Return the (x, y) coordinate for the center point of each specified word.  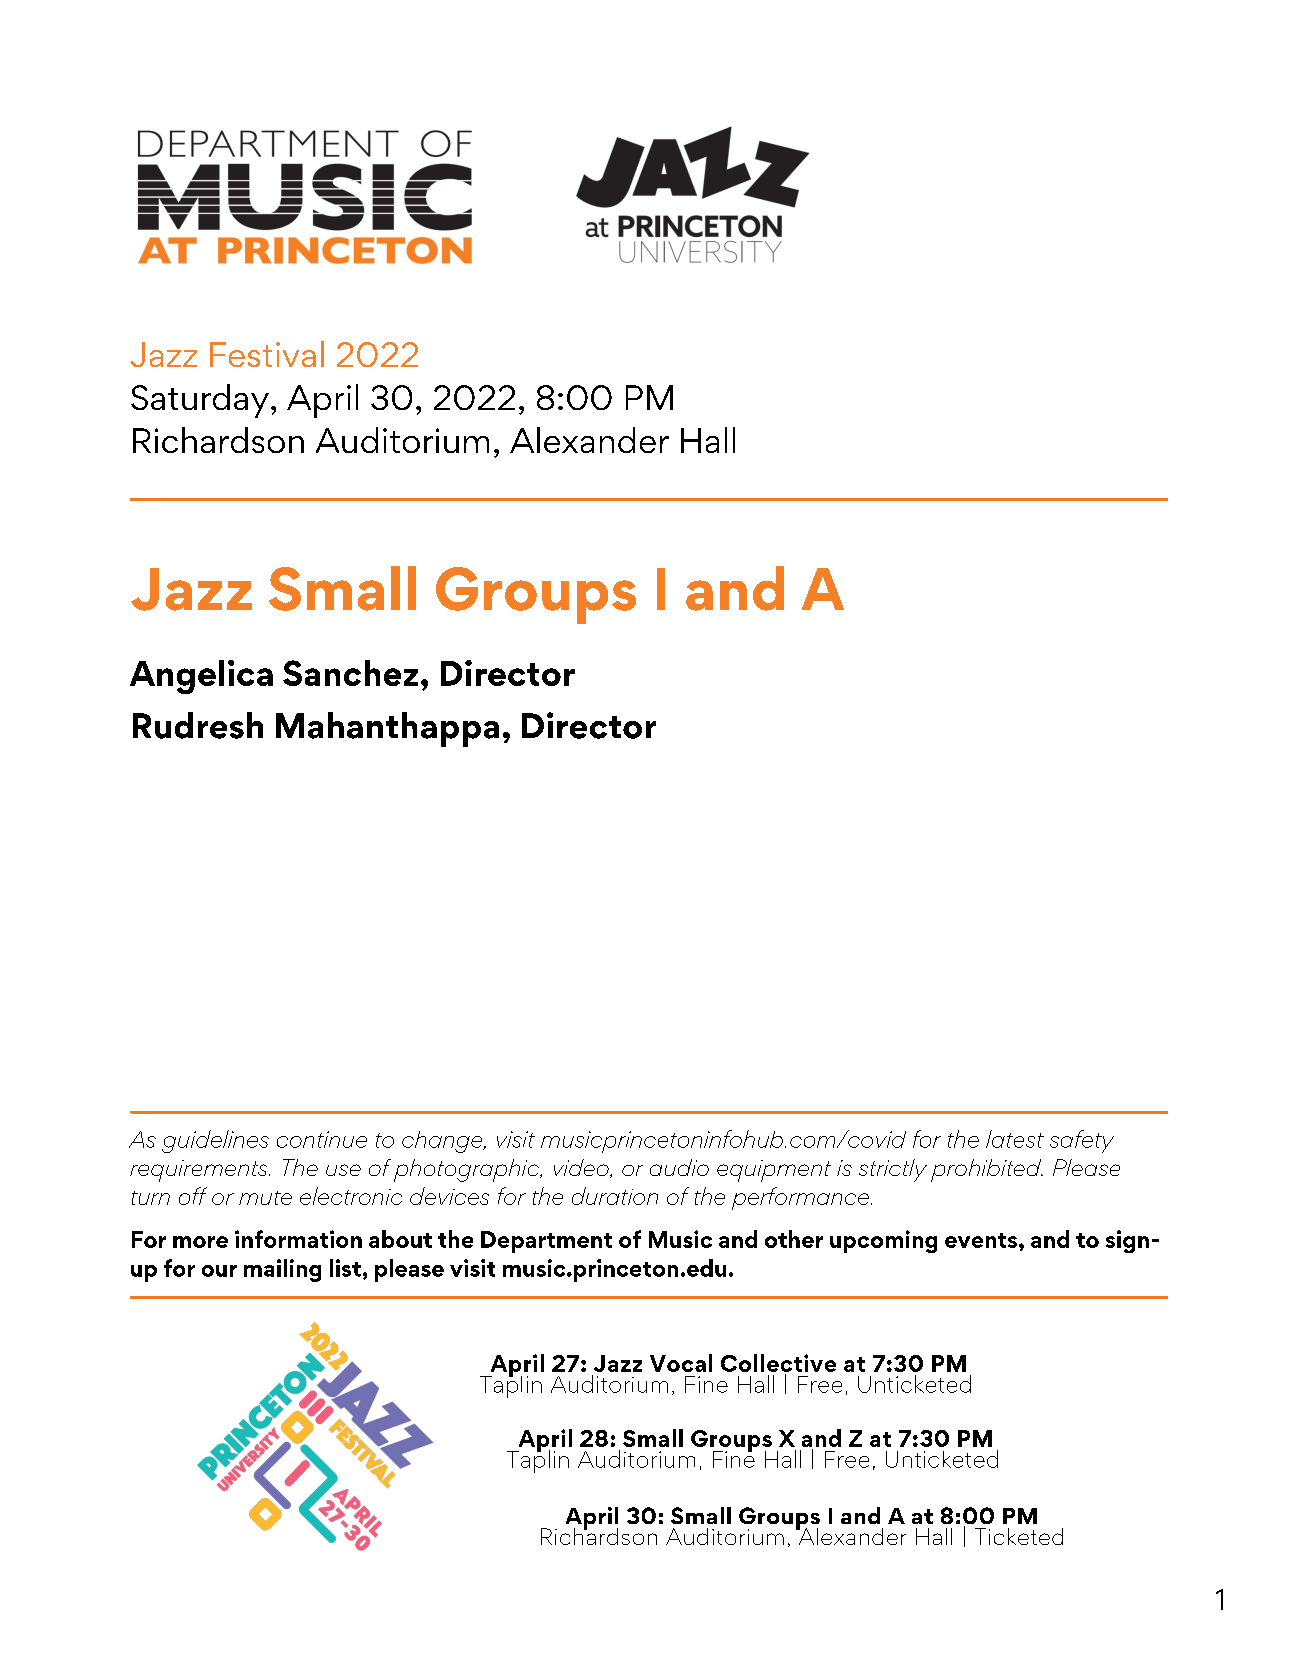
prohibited (987, 1170)
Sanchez (350, 673)
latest (1015, 1139)
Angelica (201, 677)
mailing (282, 1270)
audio (679, 1167)
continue (322, 1139)
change (443, 1142)
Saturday (200, 401)
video (582, 1168)
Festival (267, 354)
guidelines (215, 1141)
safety (1082, 1141)
